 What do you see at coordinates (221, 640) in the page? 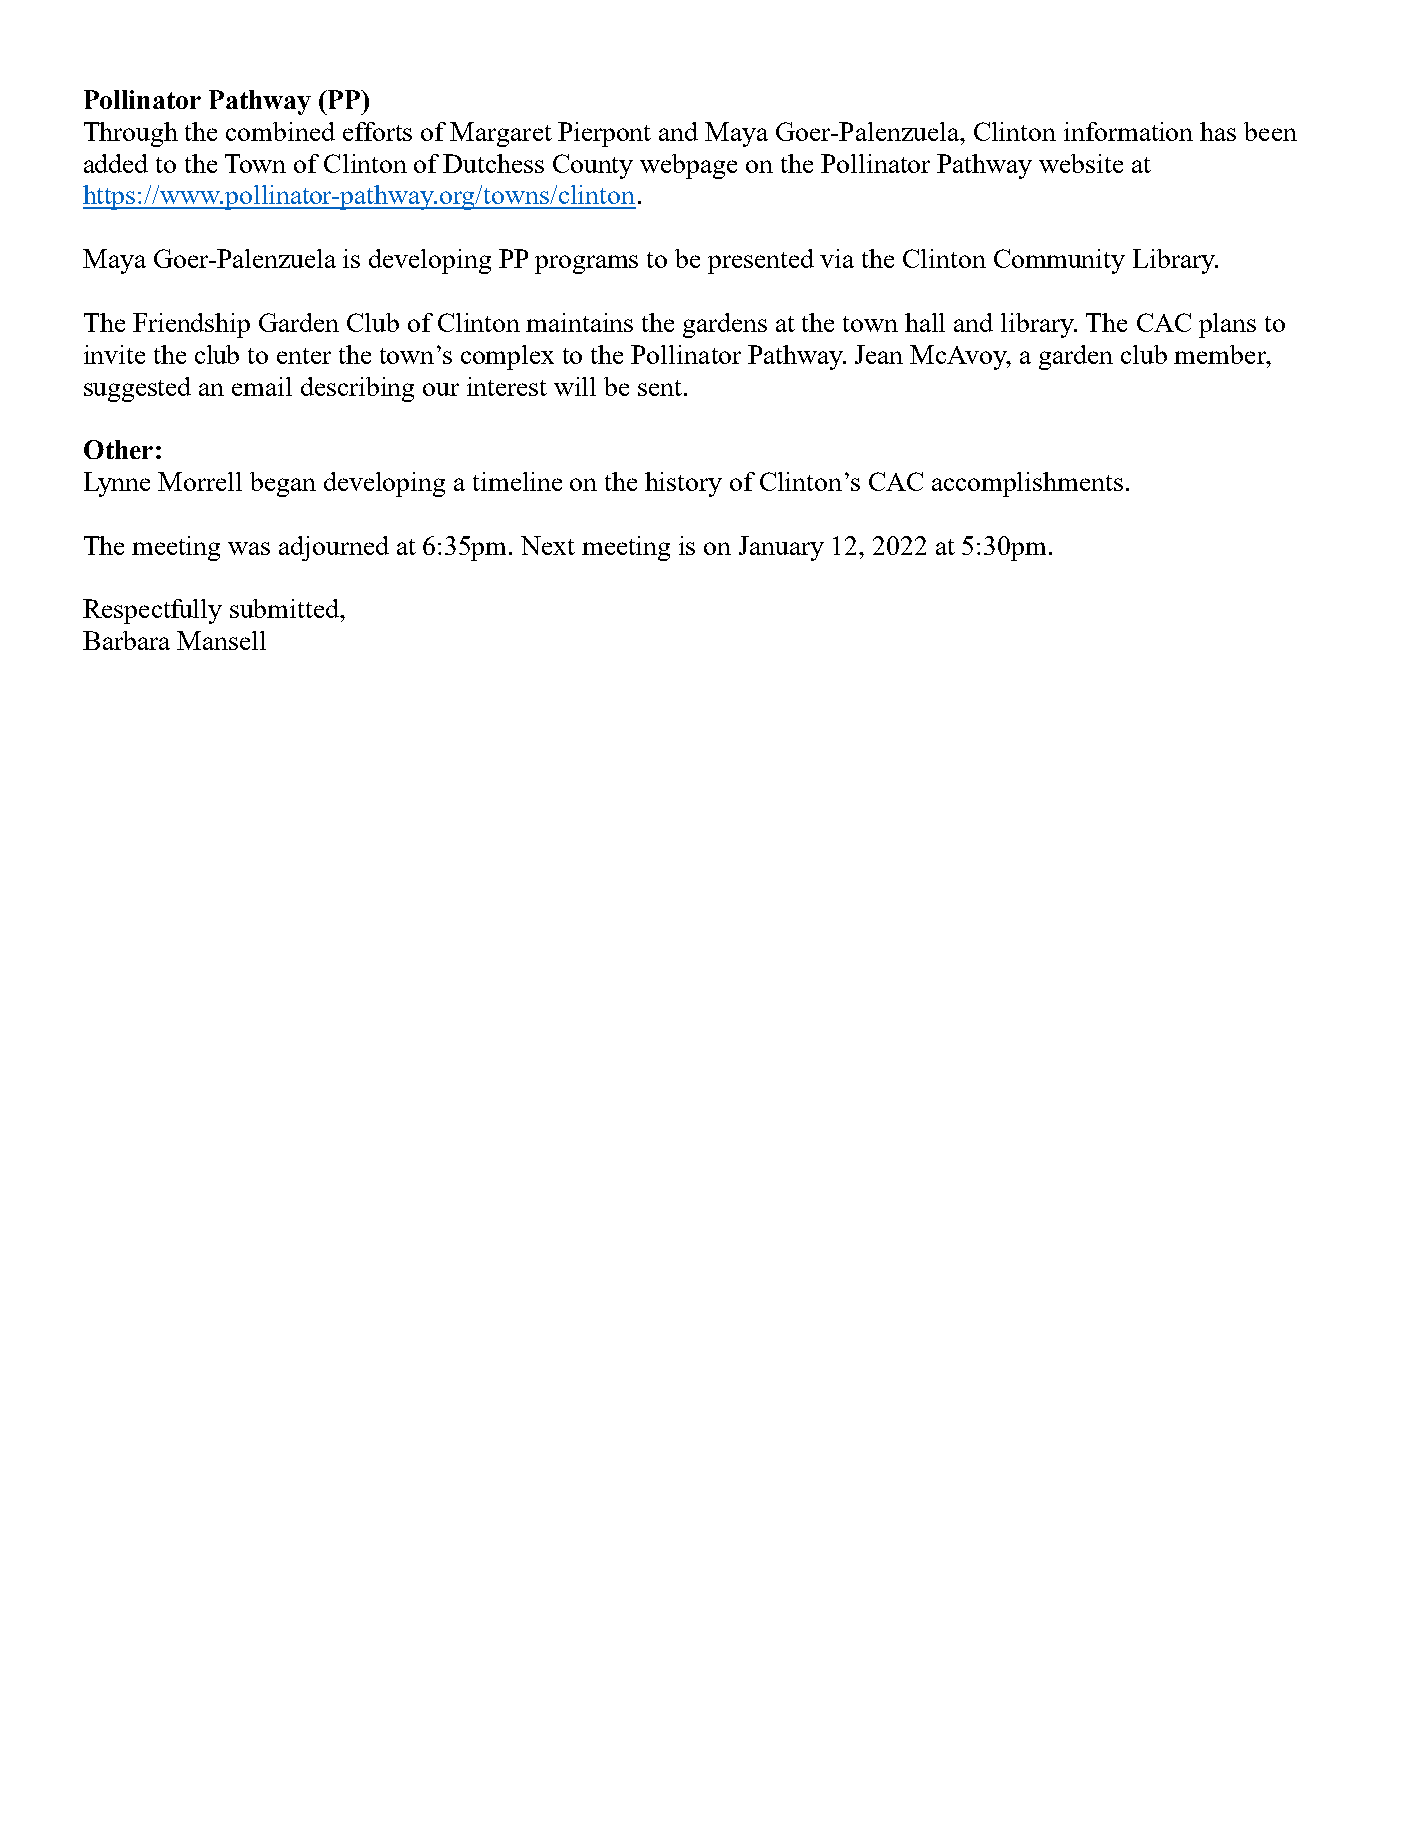
I see `Mansell` at bounding box center [221, 640].
